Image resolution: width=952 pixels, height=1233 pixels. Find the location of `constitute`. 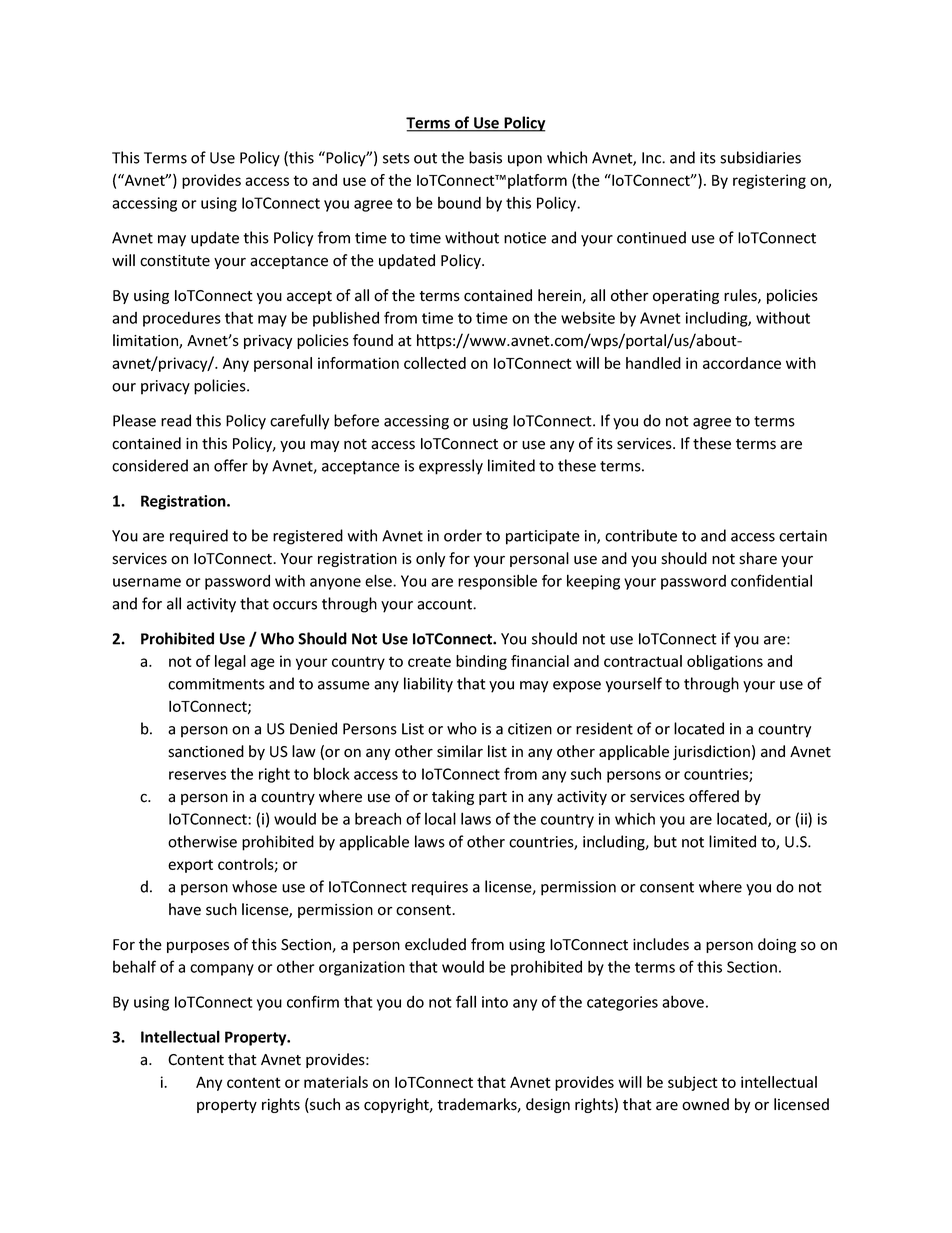

constitute is located at coordinates (175, 261).
